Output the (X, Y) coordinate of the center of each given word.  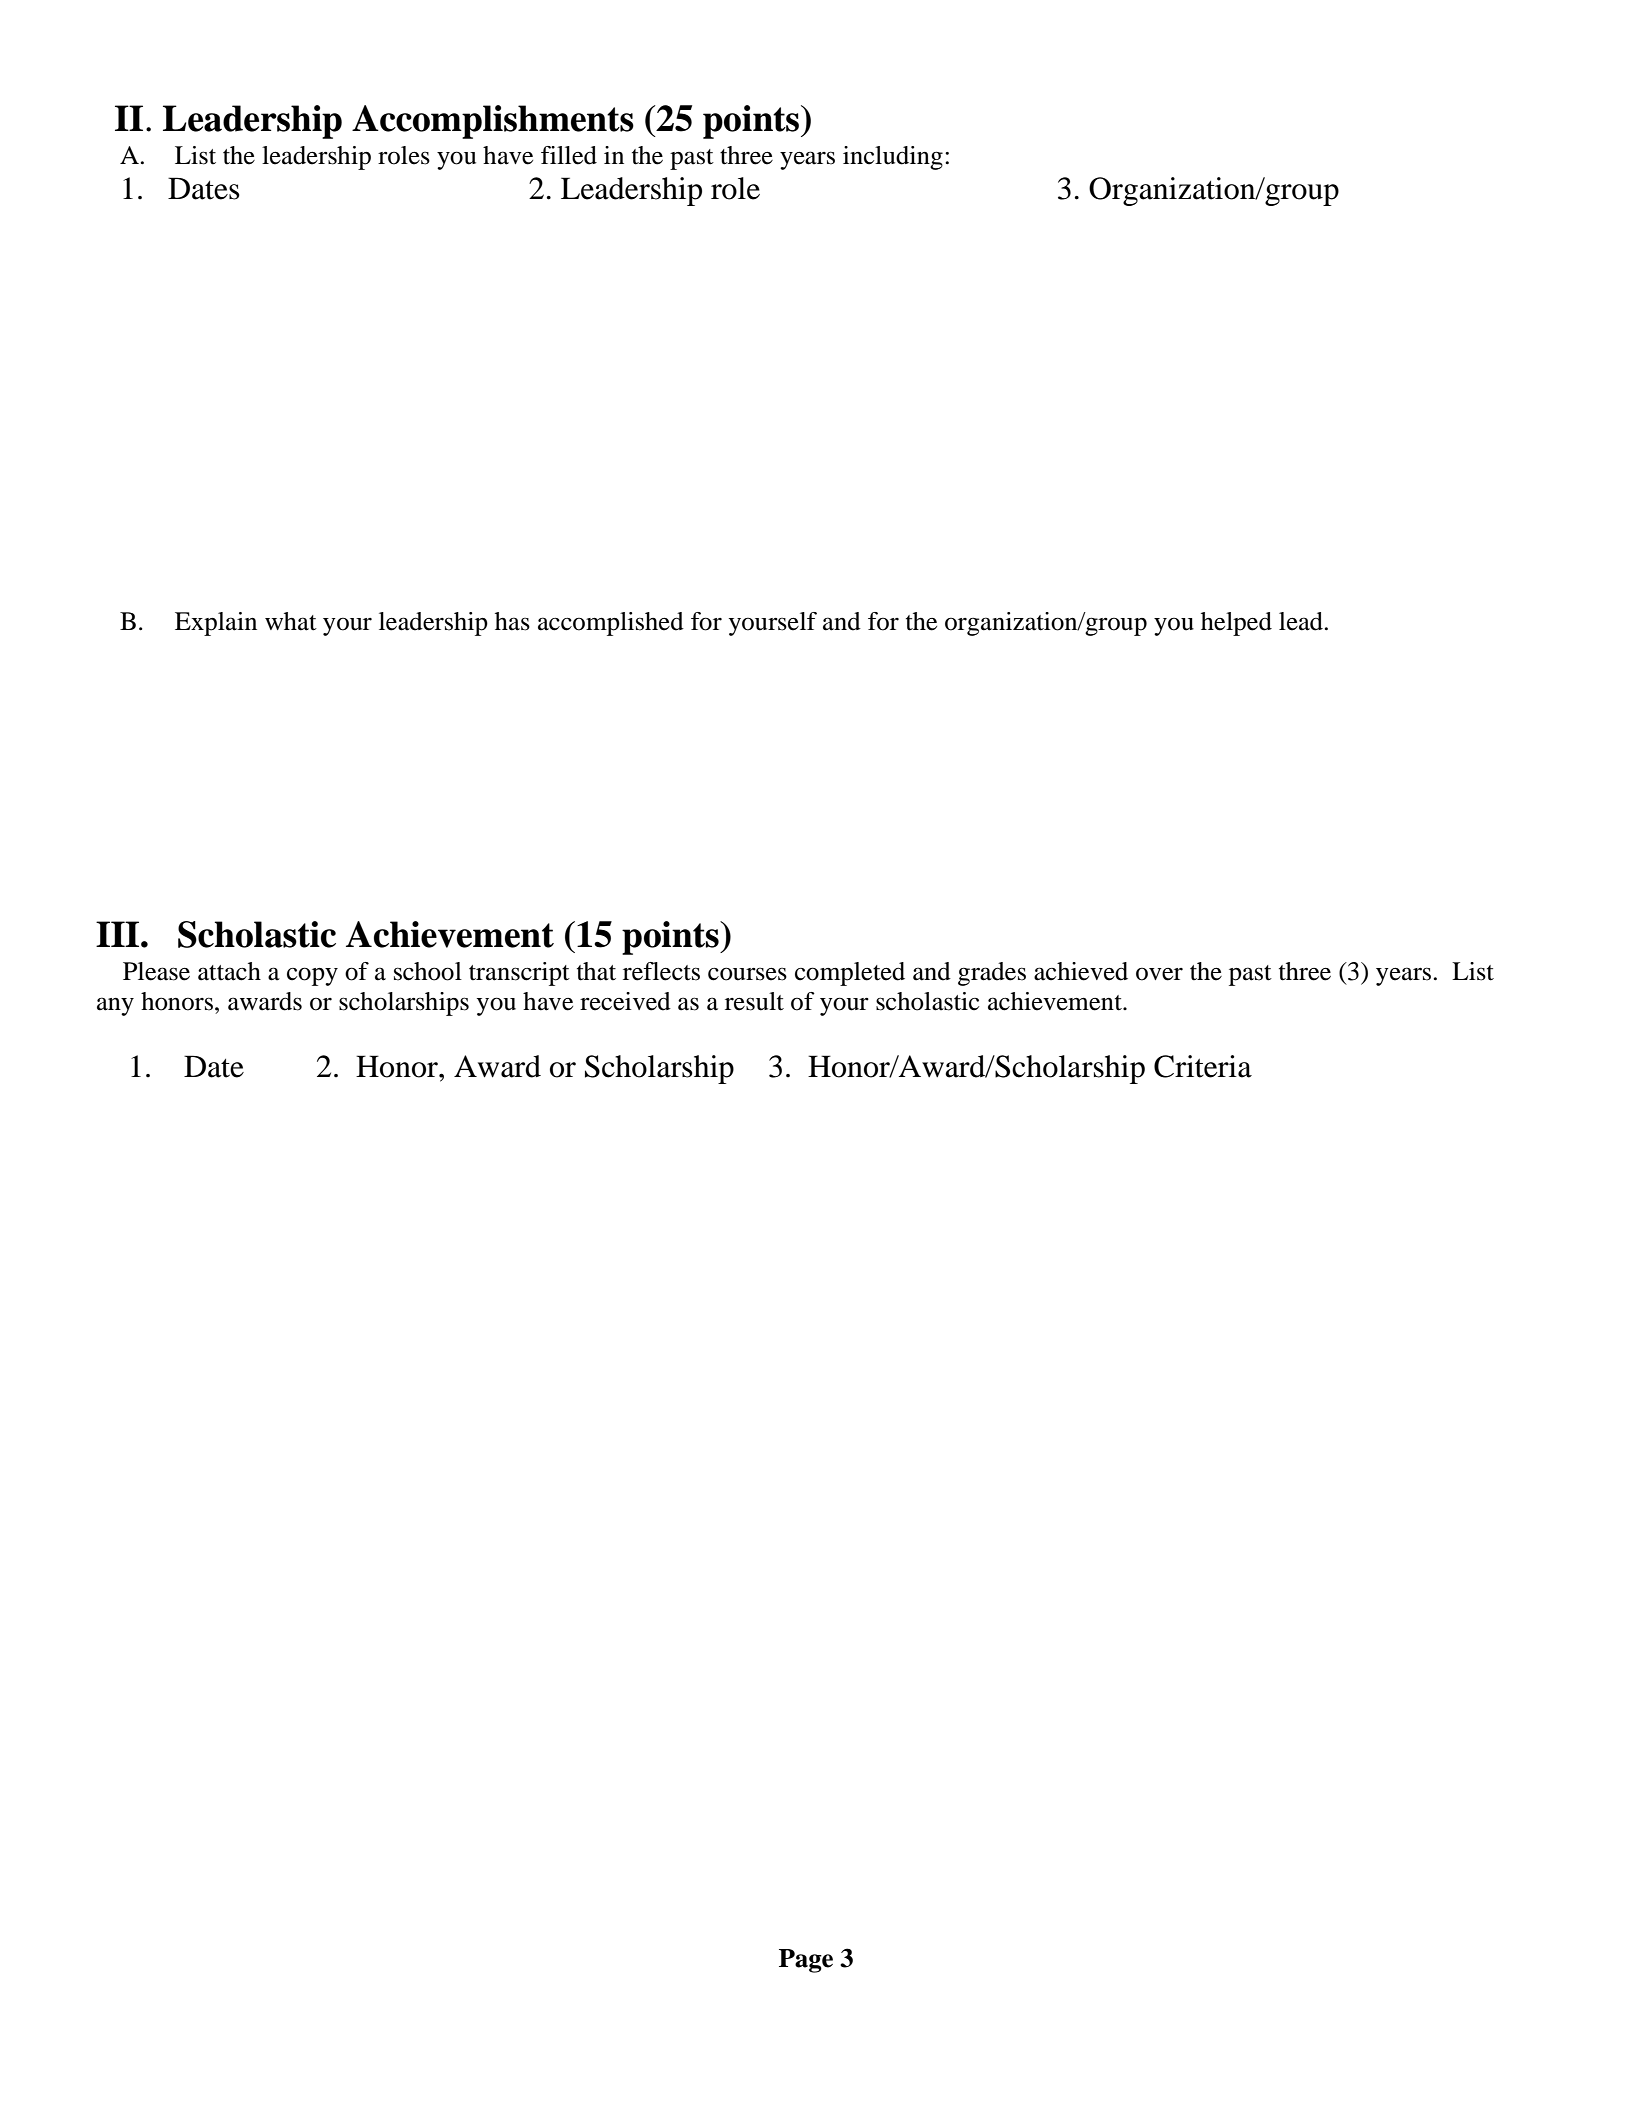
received (625, 1001)
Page (806, 1961)
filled (569, 155)
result (754, 1001)
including (893, 158)
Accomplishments (493, 122)
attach (229, 971)
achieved (1081, 971)
